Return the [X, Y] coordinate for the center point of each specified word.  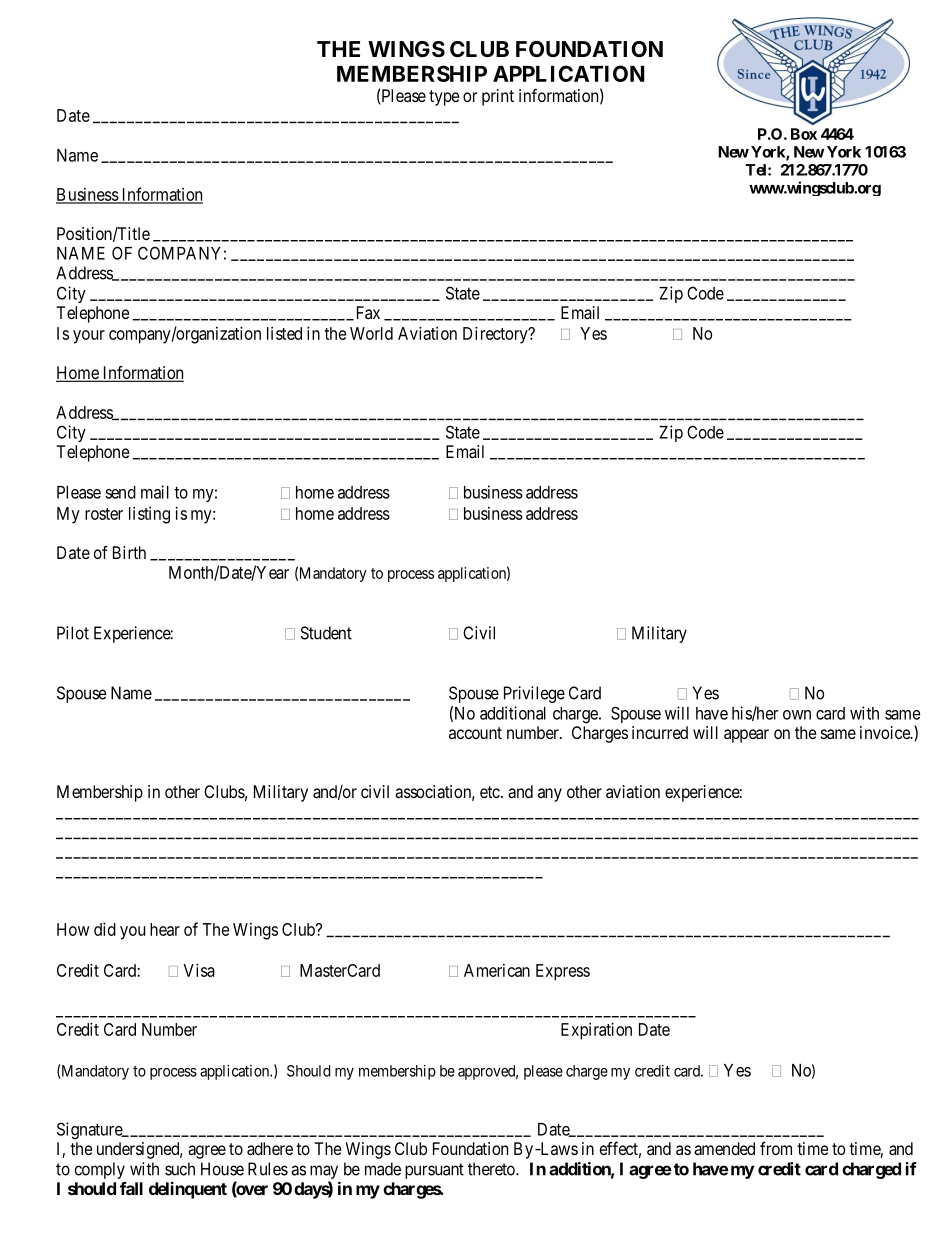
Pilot [73, 633]
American [497, 970]
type [444, 98]
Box [804, 134]
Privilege [534, 694]
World [371, 333]
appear [746, 736]
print [498, 97]
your [89, 337]
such [180, 1169]
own [797, 715]
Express [563, 972]
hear [165, 929]
